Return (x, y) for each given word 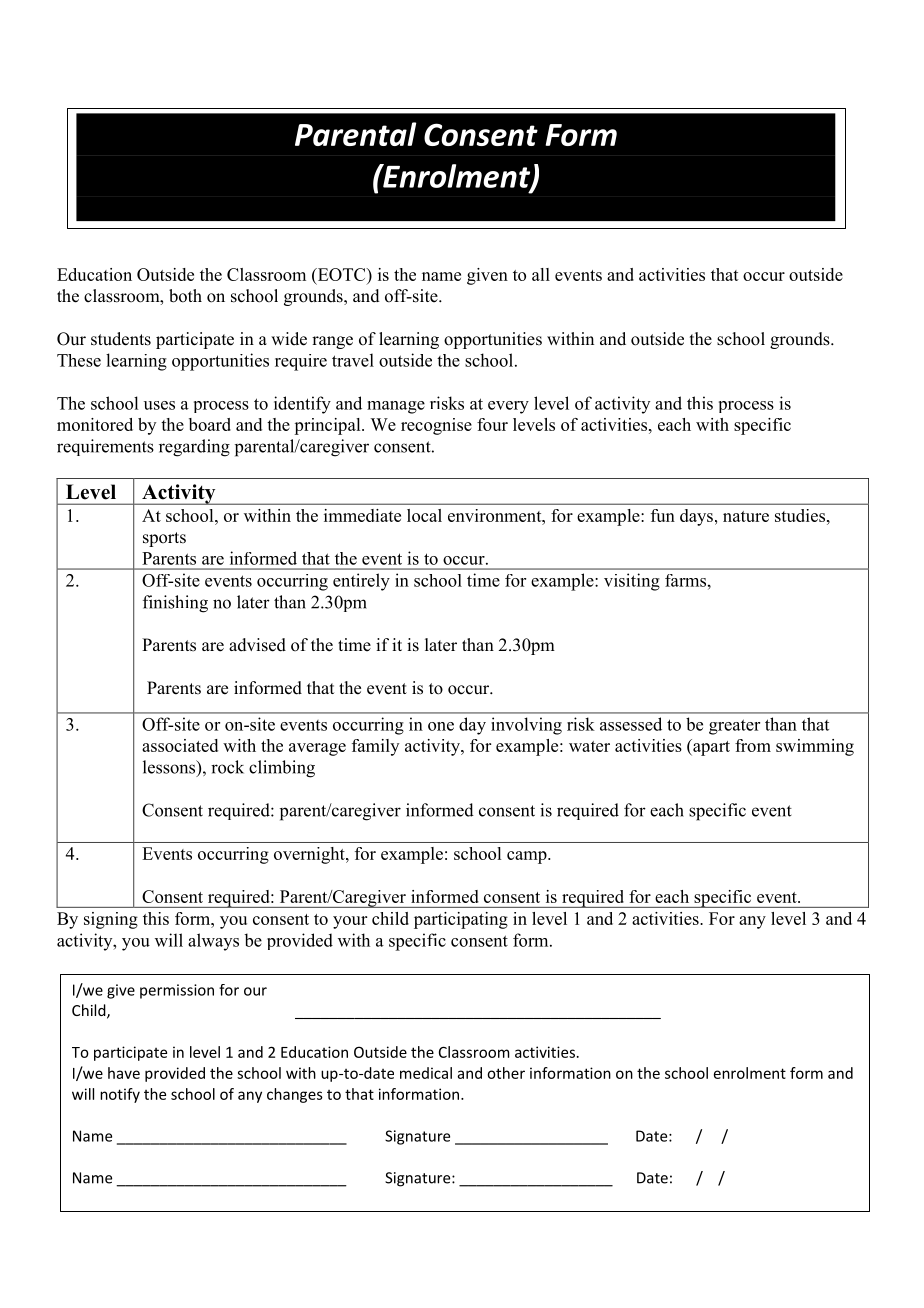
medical (426, 1073)
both (185, 296)
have (124, 1073)
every (508, 407)
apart (710, 747)
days (696, 517)
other (506, 1073)
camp (528, 857)
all (541, 274)
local (424, 515)
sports (164, 539)
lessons (170, 768)
